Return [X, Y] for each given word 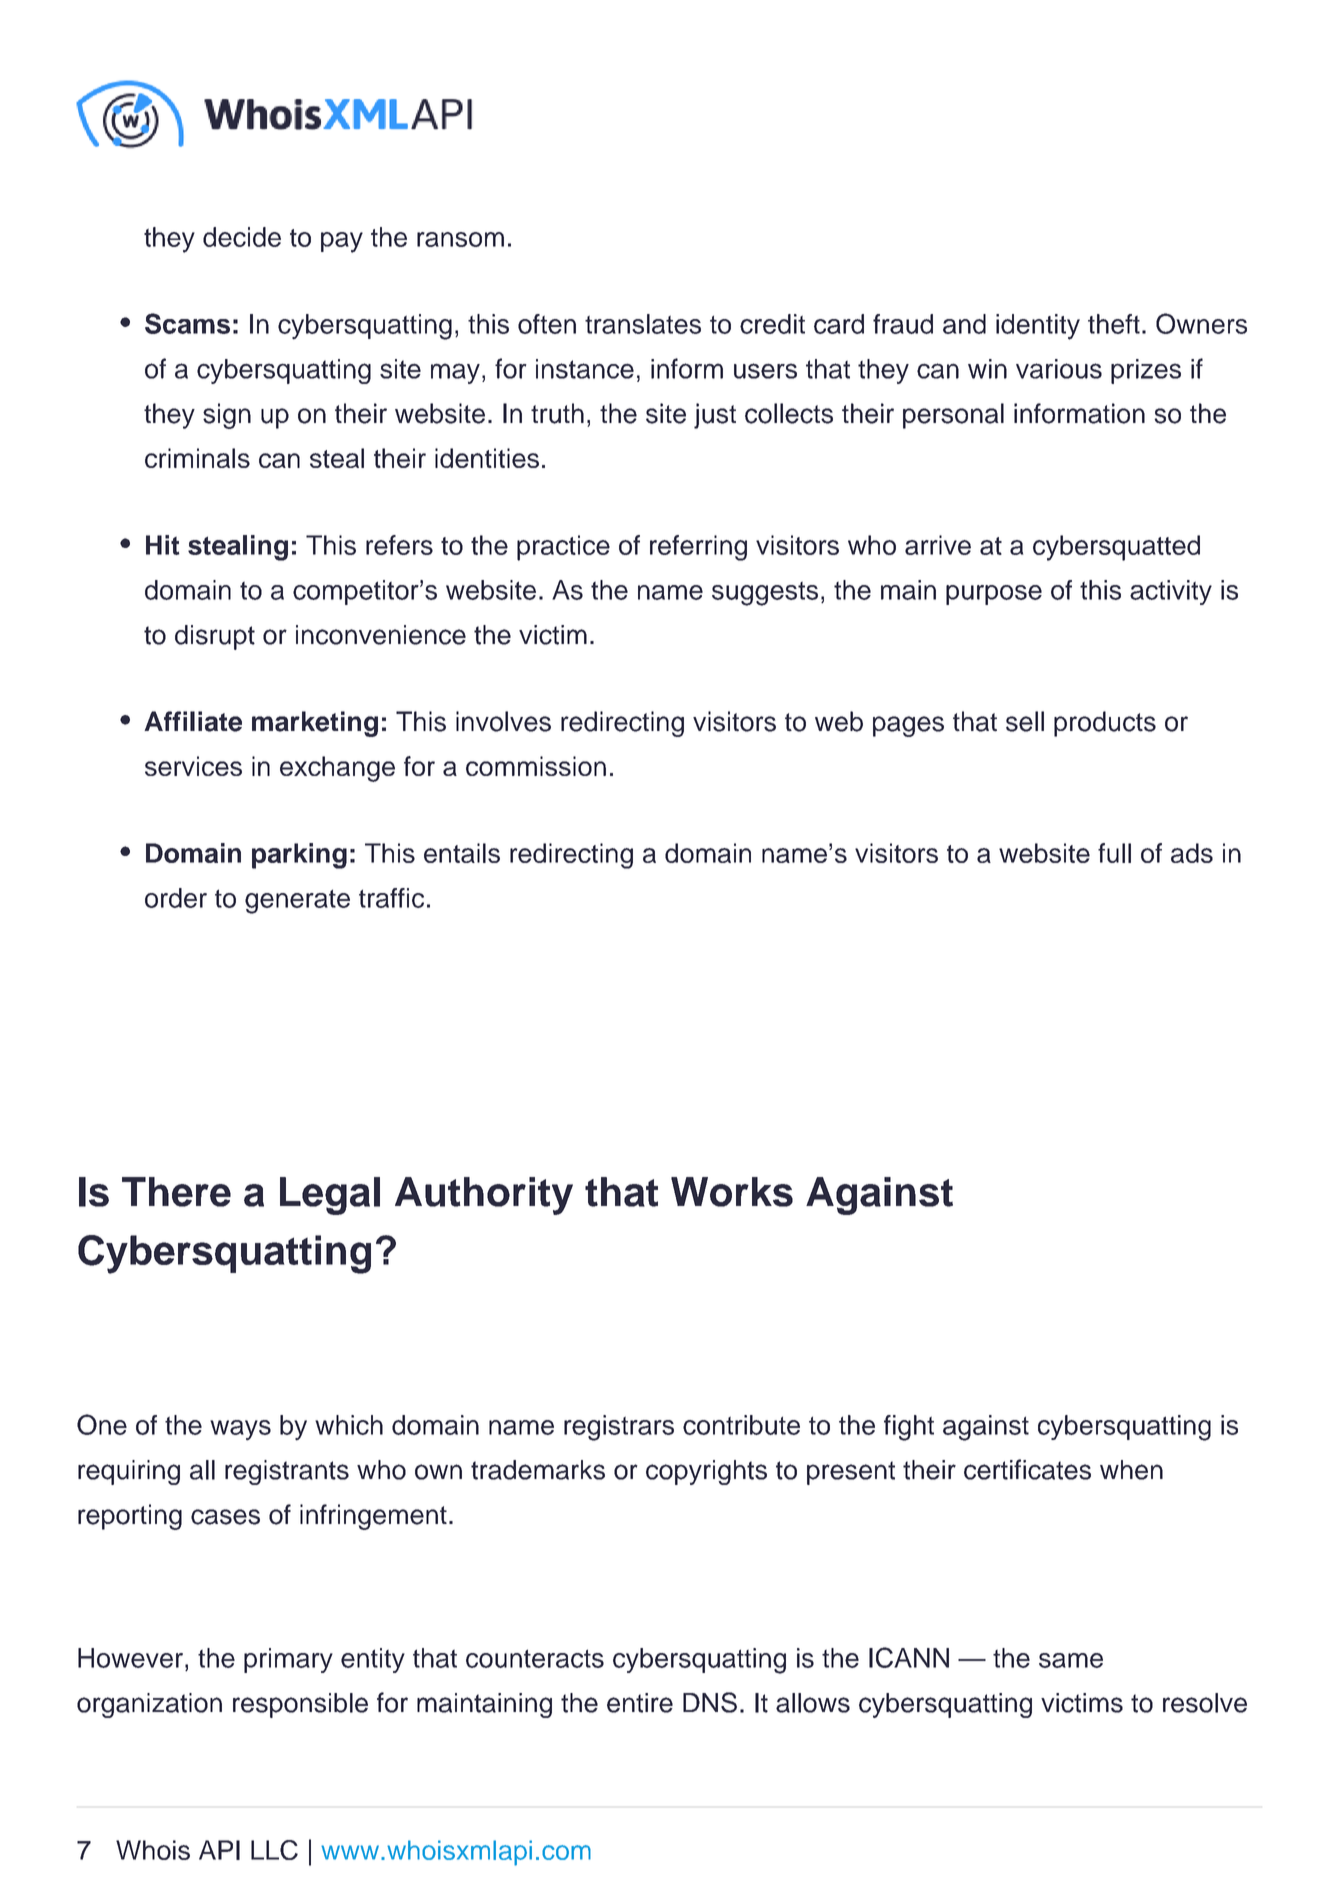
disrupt [215, 637]
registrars [619, 1428]
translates [643, 324]
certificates [1027, 1469]
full [1114, 853]
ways [240, 1430]
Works [732, 1192]
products [1105, 724]
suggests [765, 594]
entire [640, 1703]
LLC [274, 1850]
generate [297, 901]
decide [242, 237]
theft [1114, 324]
